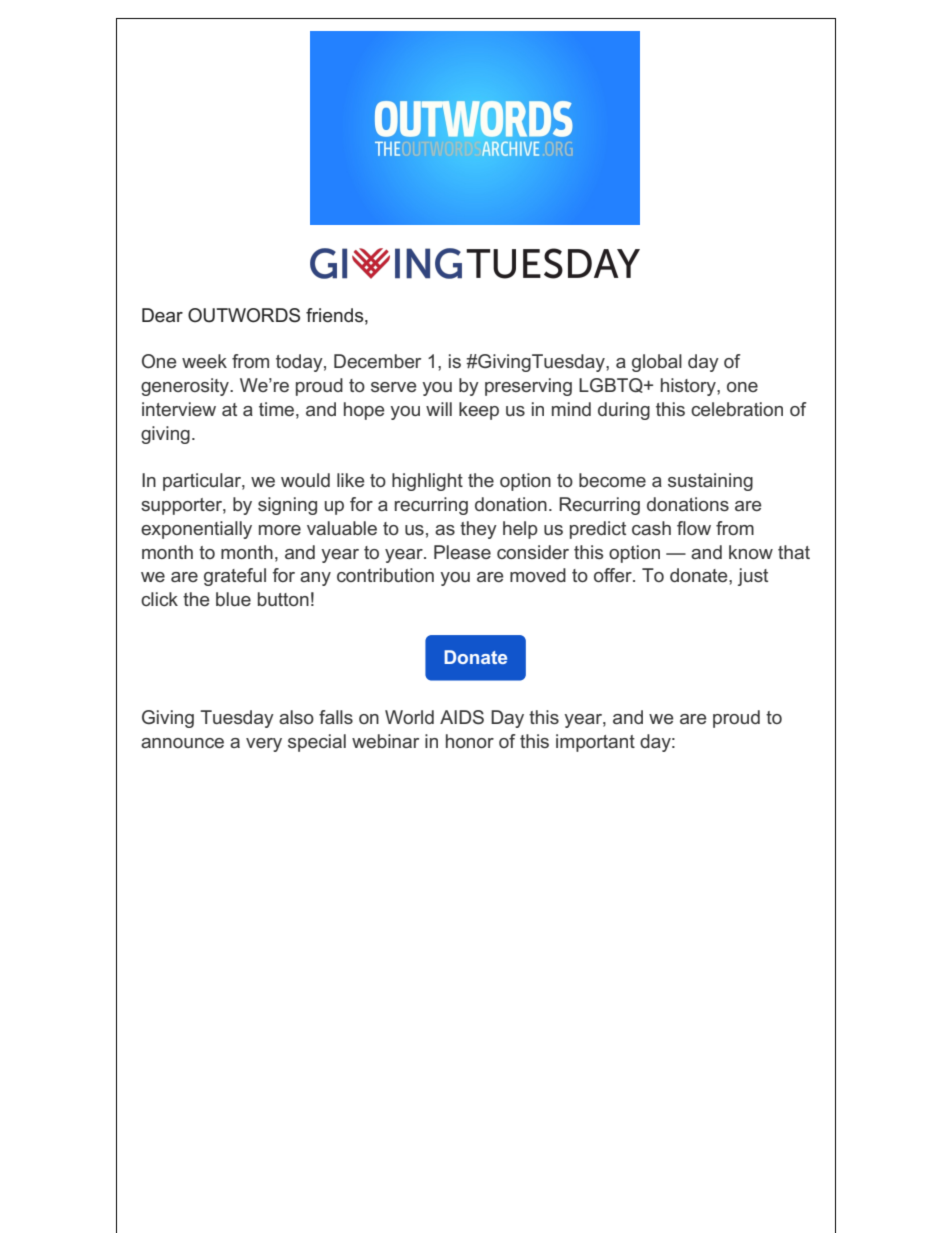 This document has height=1233, width=952. Describe the element at coordinates (162, 315) in the document. I see `Dear` at that location.
